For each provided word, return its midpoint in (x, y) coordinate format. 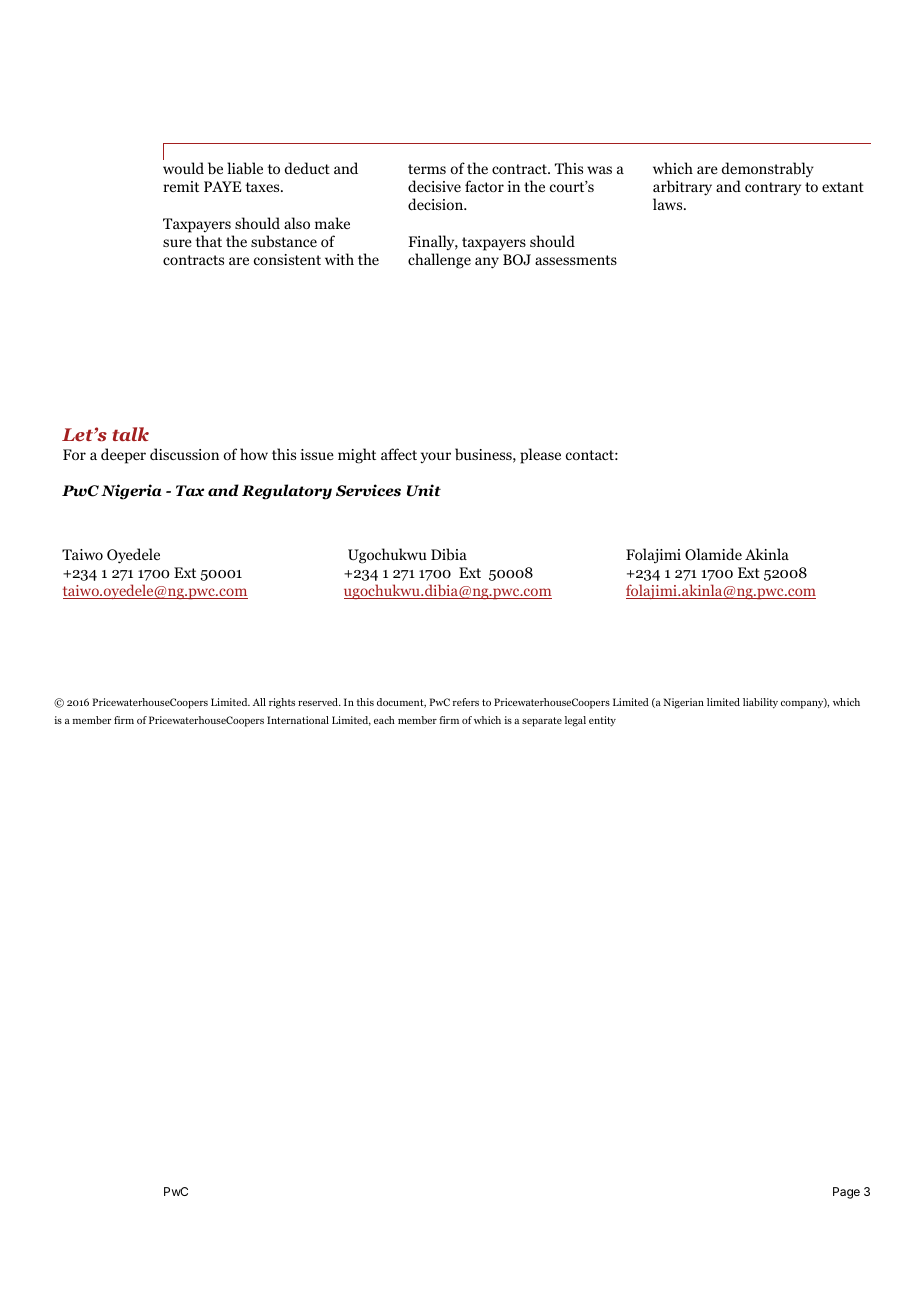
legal (575, 721)
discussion (184, 454)
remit (181, 186)
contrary (773, 188)
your (436, 457)
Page (846, 1193)
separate (542, 722)
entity (602, 721)
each (384, 720)
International (298, 720)
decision (437, 204)
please (540, 456)
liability (760, 703)
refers (466, 702)
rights (282, 703)
